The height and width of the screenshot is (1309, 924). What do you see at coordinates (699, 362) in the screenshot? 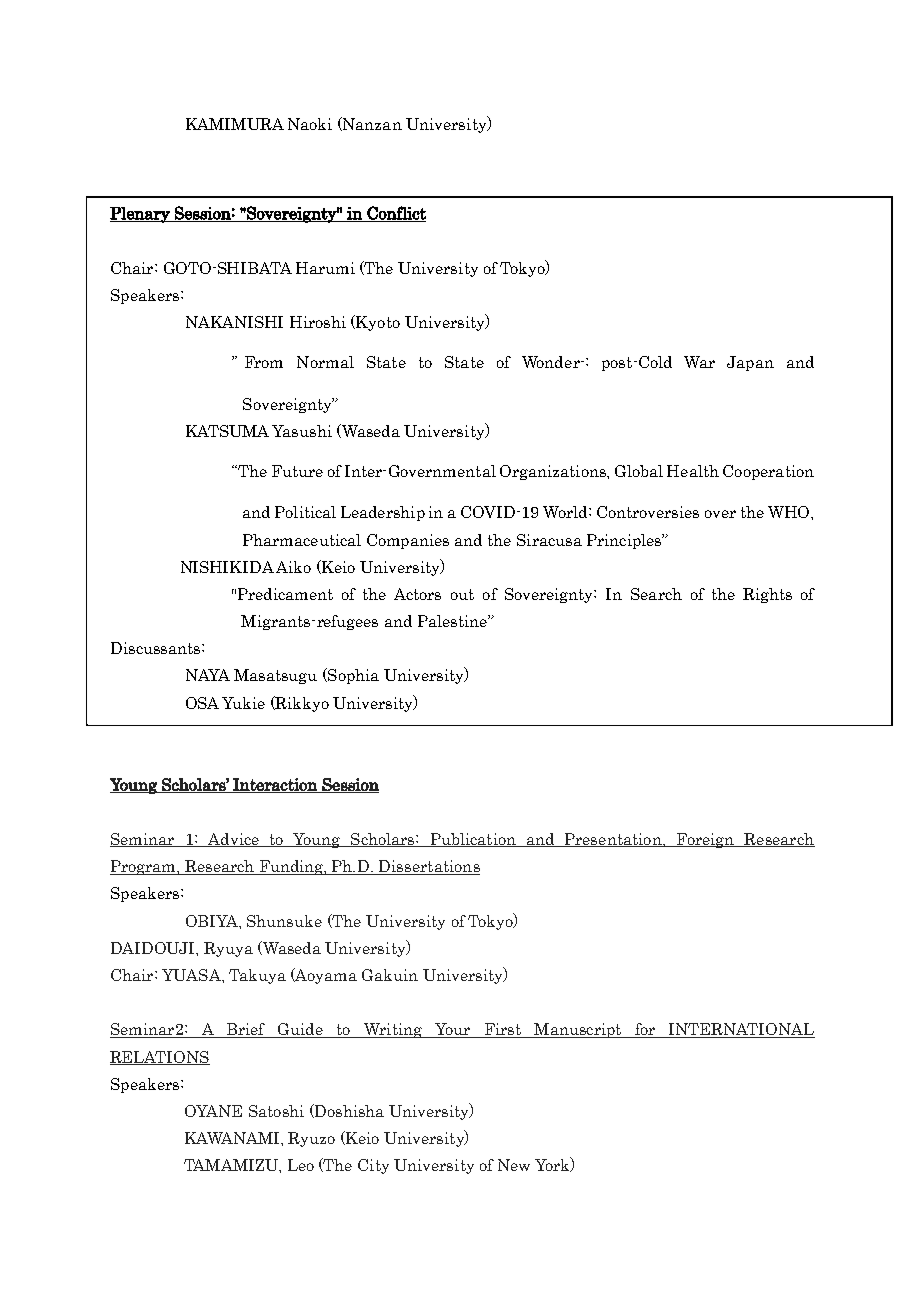
I see `War` at bounding box center [699, 362].
